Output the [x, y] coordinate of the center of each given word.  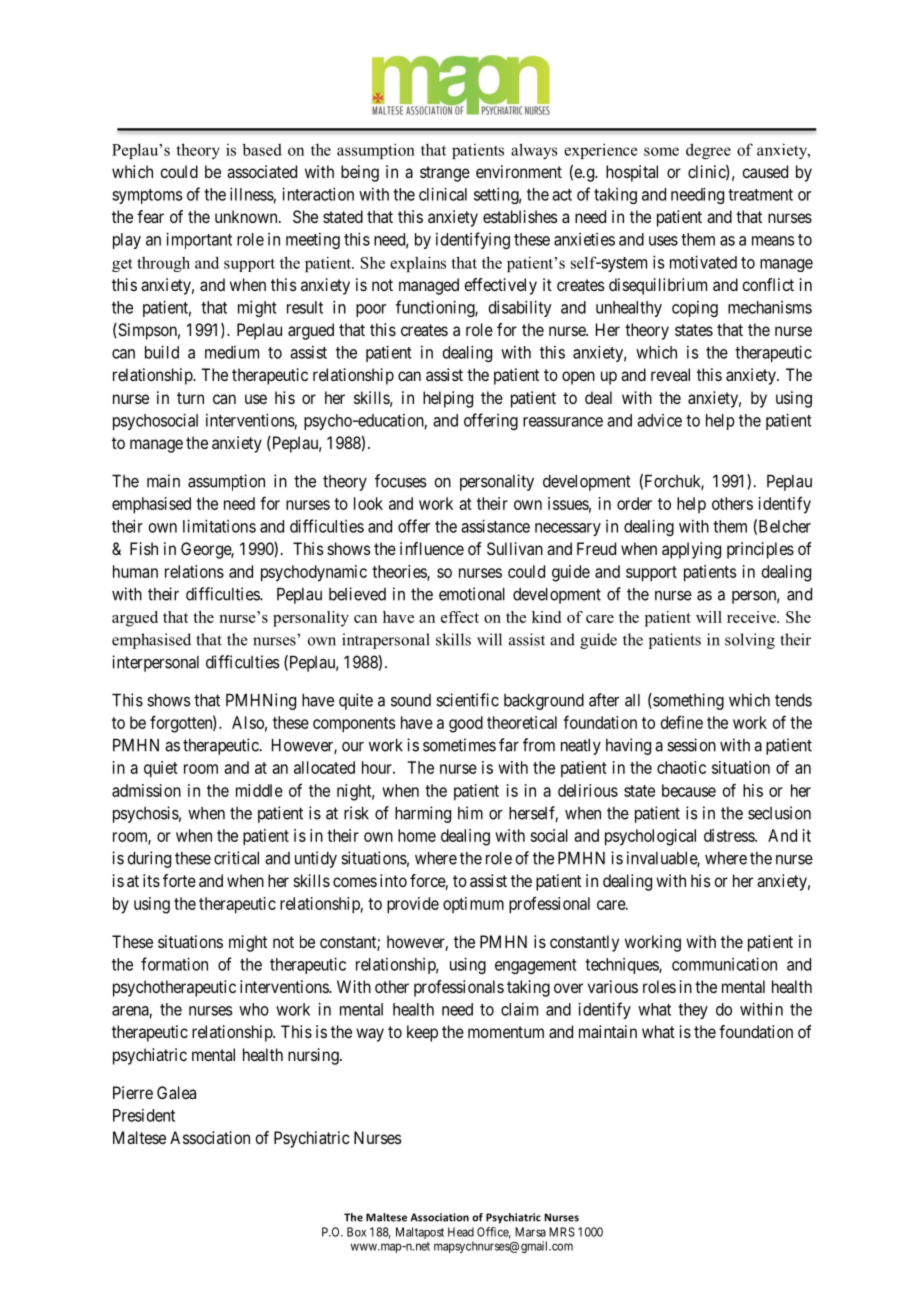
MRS [562, 1232]
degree [708, 151]
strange [445, 174]
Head [461, 1232]
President [144, 1115]
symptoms [147, 196]
